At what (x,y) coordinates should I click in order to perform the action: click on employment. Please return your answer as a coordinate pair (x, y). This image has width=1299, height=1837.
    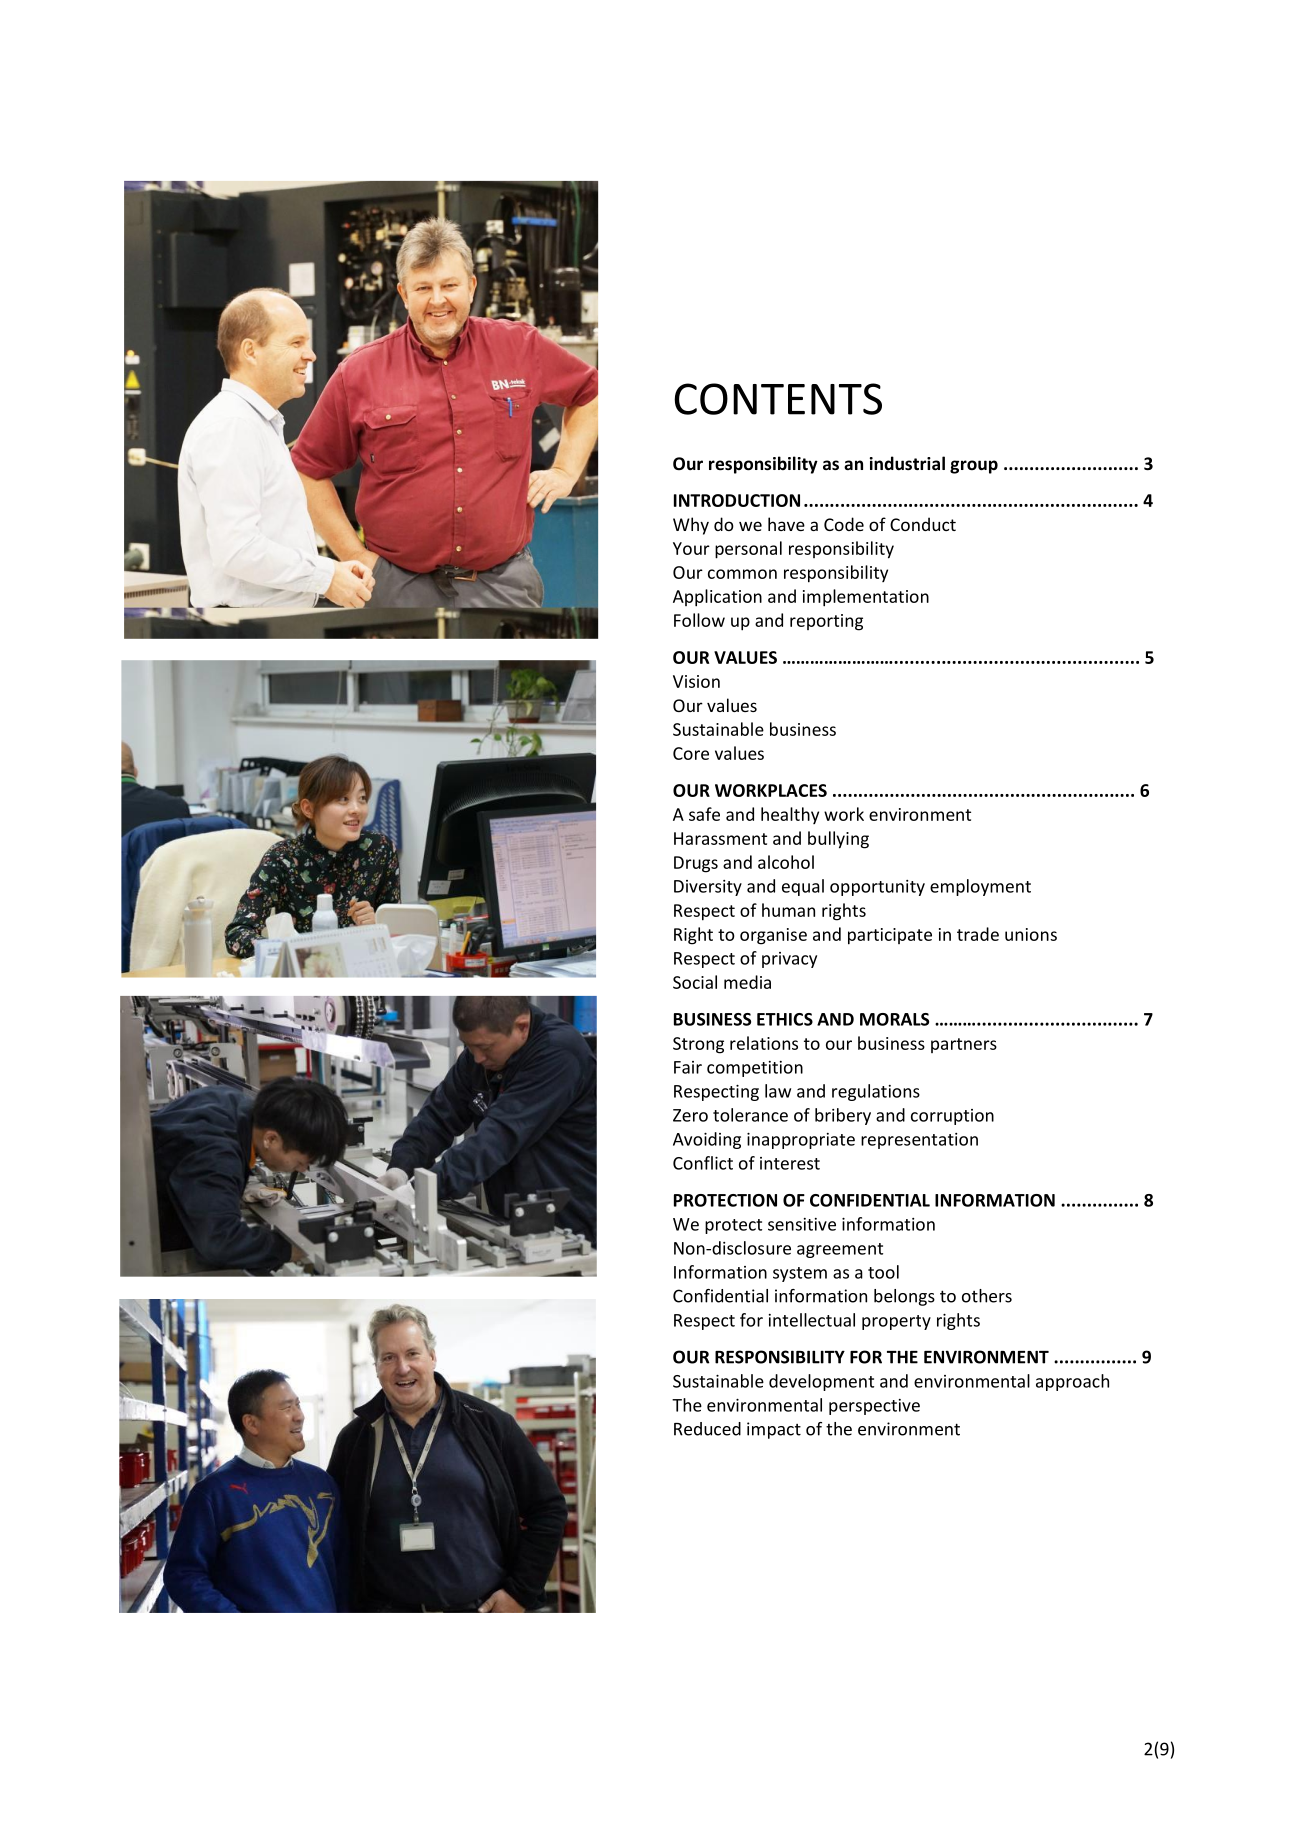
    Looking at the image, I should click on (980, 887).
